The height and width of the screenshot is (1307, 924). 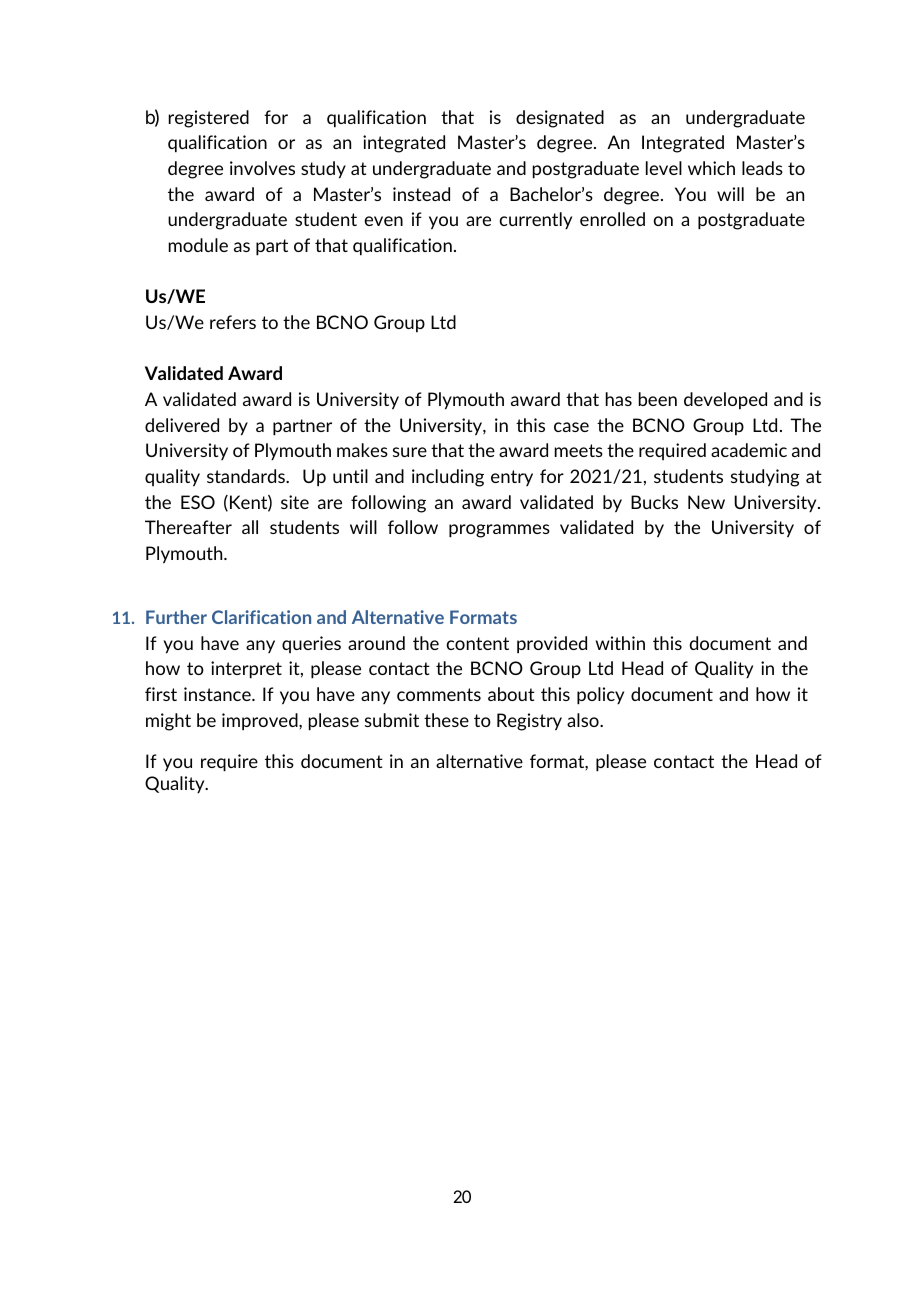 I want to click on designated, so click(x=560, y=119).
